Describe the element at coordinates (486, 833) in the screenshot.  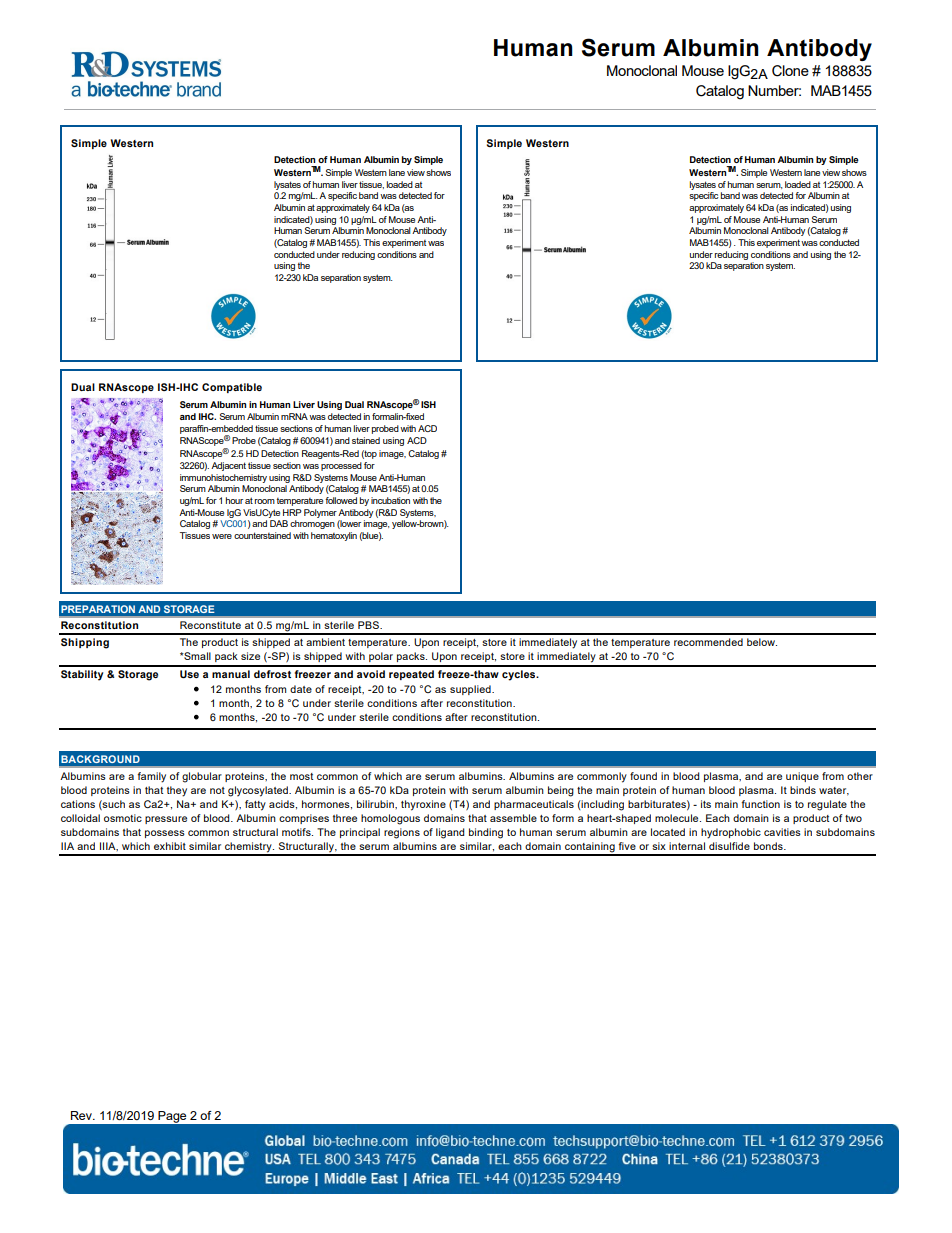
I see `binding` at that location.
